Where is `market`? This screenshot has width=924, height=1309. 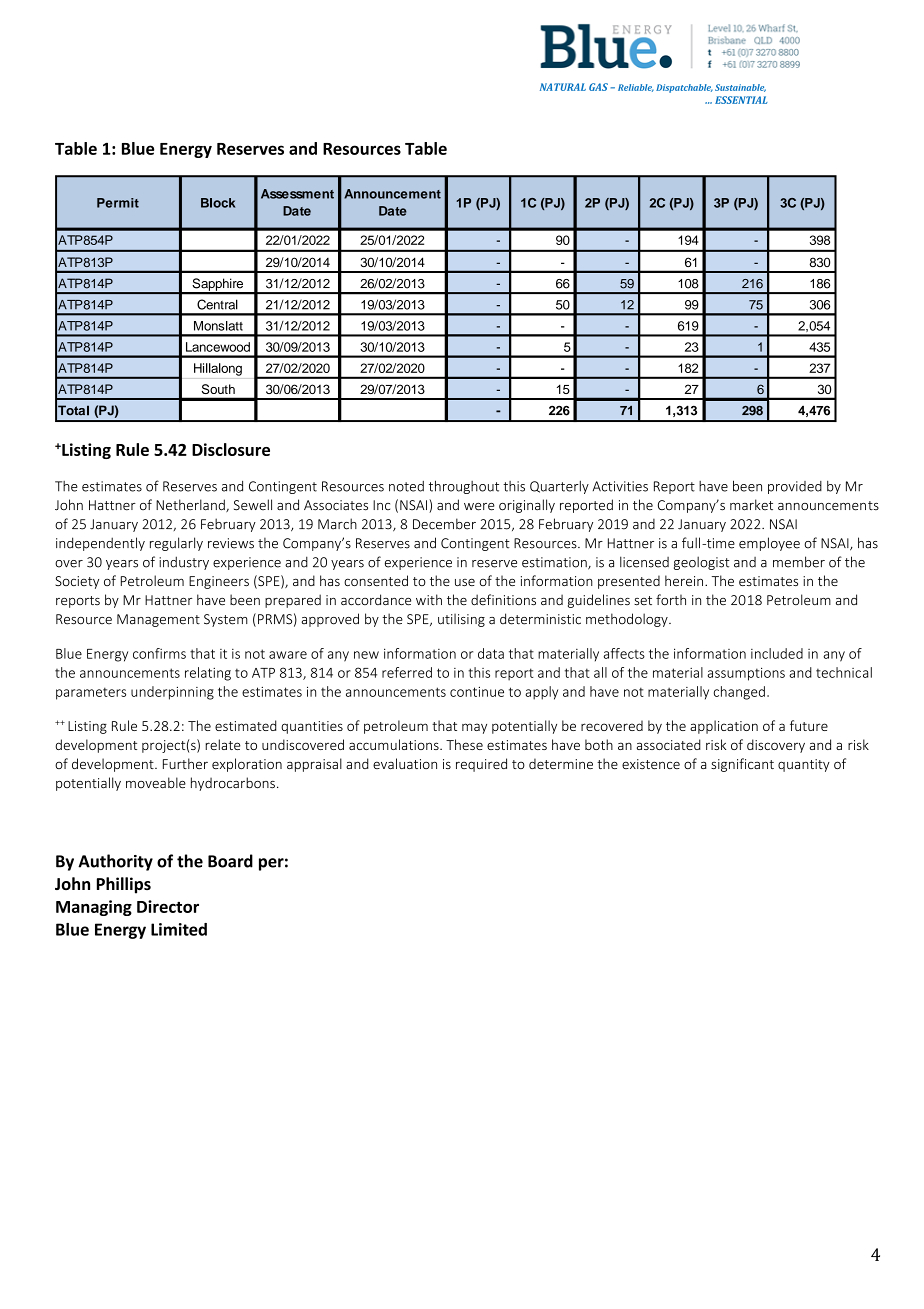 market is located at coordinates (751, 505).
